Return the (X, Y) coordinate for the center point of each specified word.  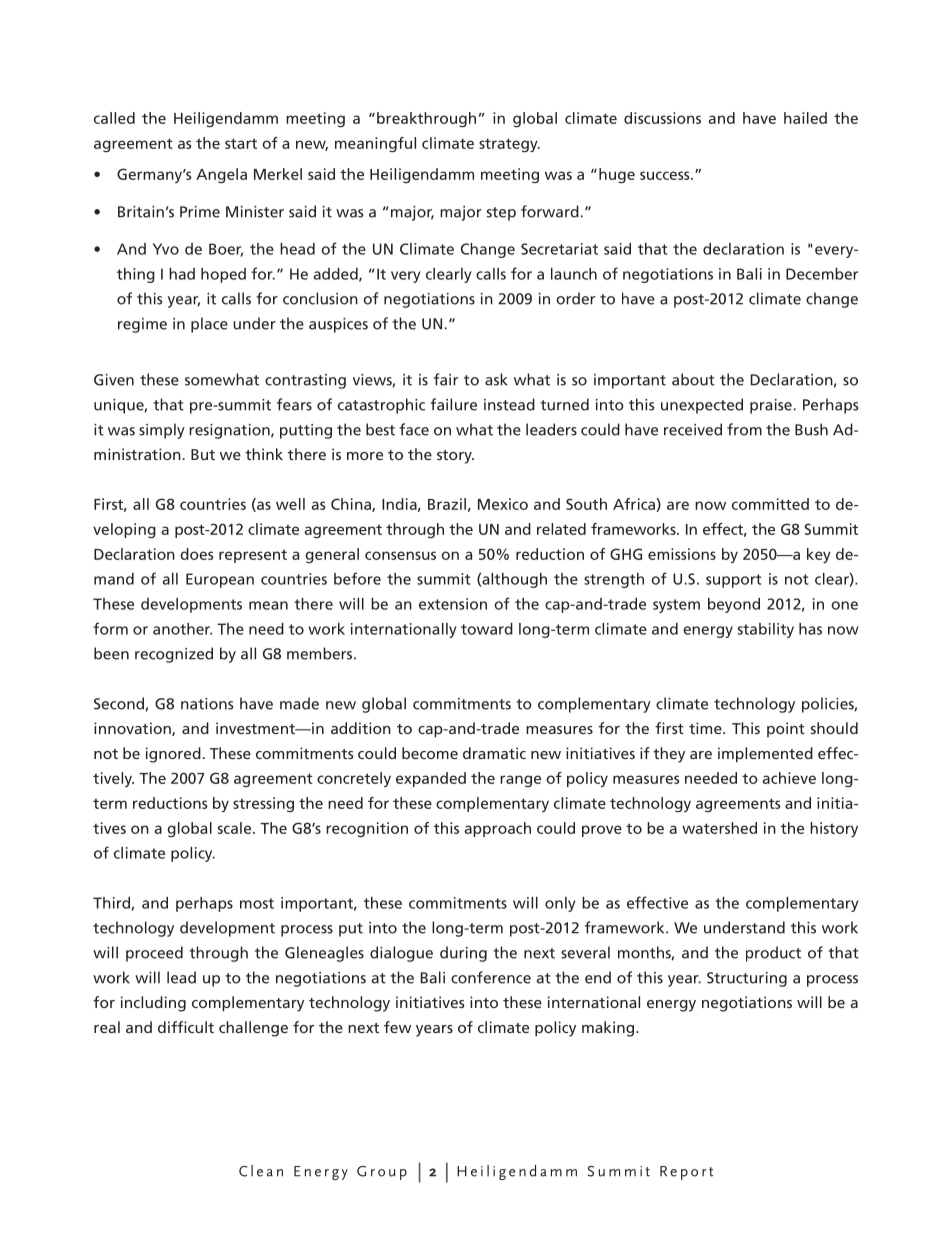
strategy (509, 145)
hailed (805, 118)
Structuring (747, 979)
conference (491, 977)
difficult (186, 1027)
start (241, 143)
